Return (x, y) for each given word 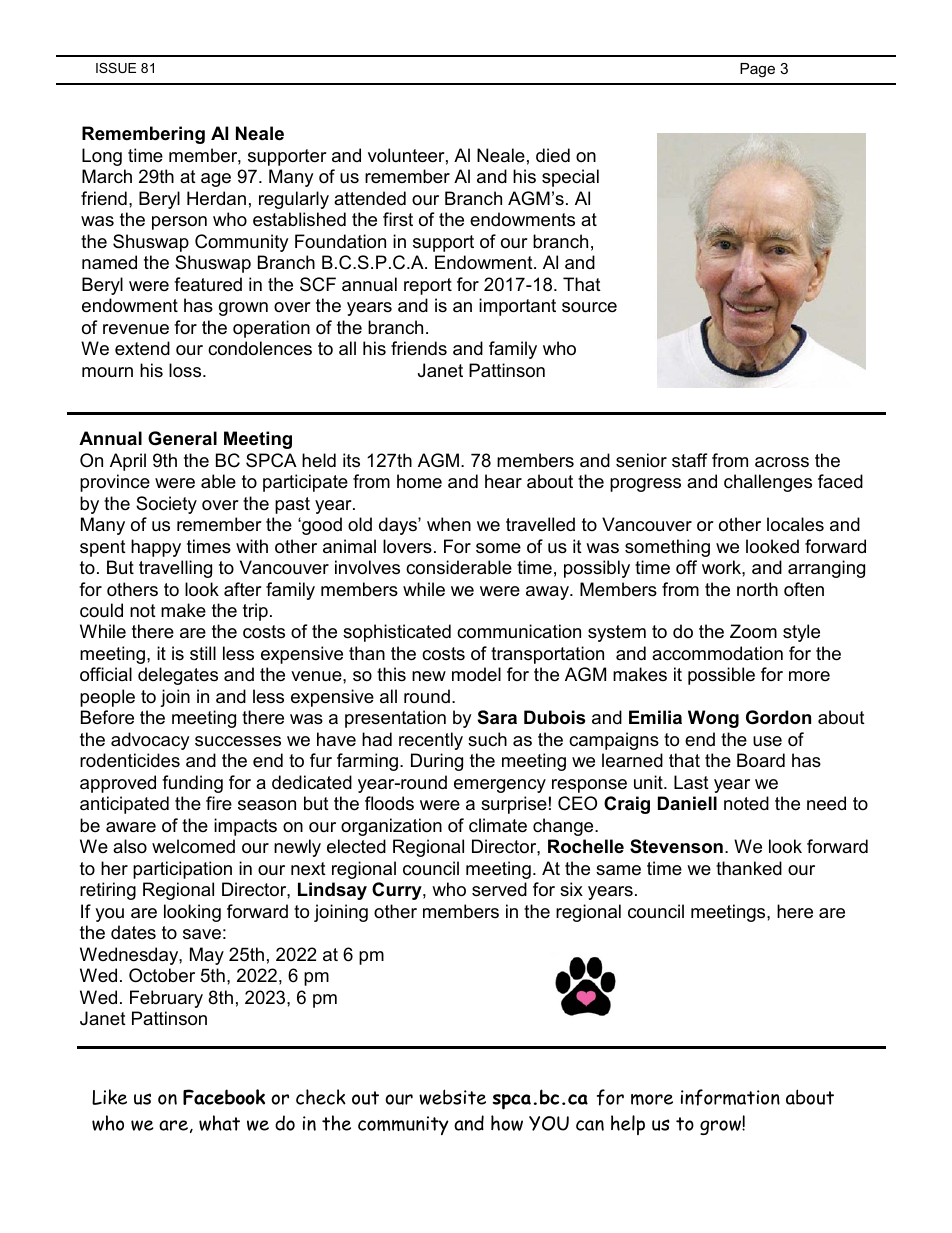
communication (519, 631)
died (553, 155)
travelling (175, 569)
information (730, 1097)
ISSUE (116, 68)
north (757, 589)
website (452, 1097)
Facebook (224, 1097)
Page (757, 70)
